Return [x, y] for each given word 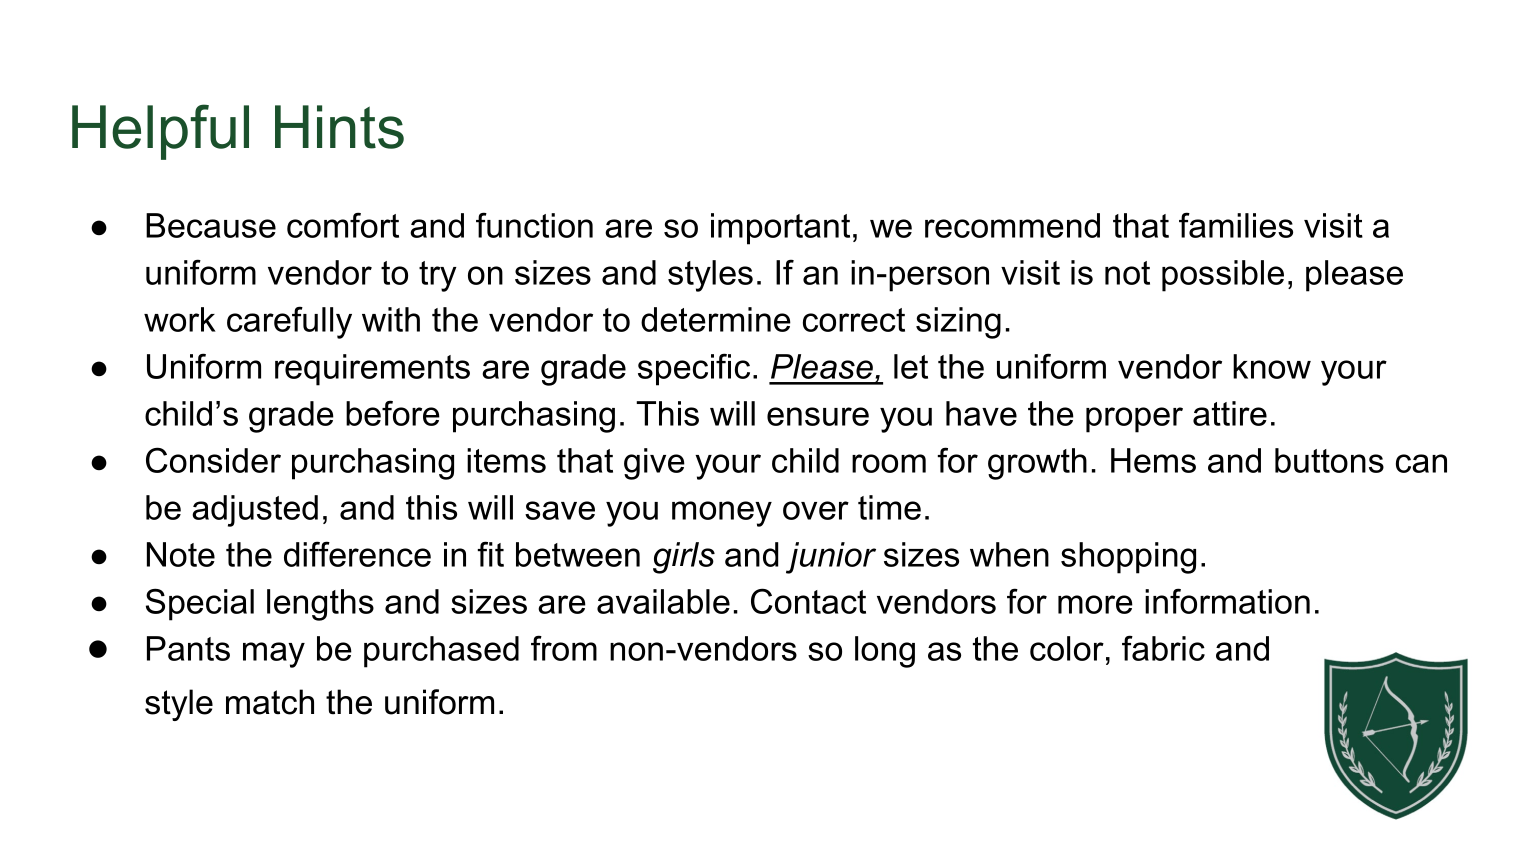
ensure [818, 416]
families [1236, 225]
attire [1230, 413]
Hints [339, 127]
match [270, 702]
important [780, 229]
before [393, 413]
